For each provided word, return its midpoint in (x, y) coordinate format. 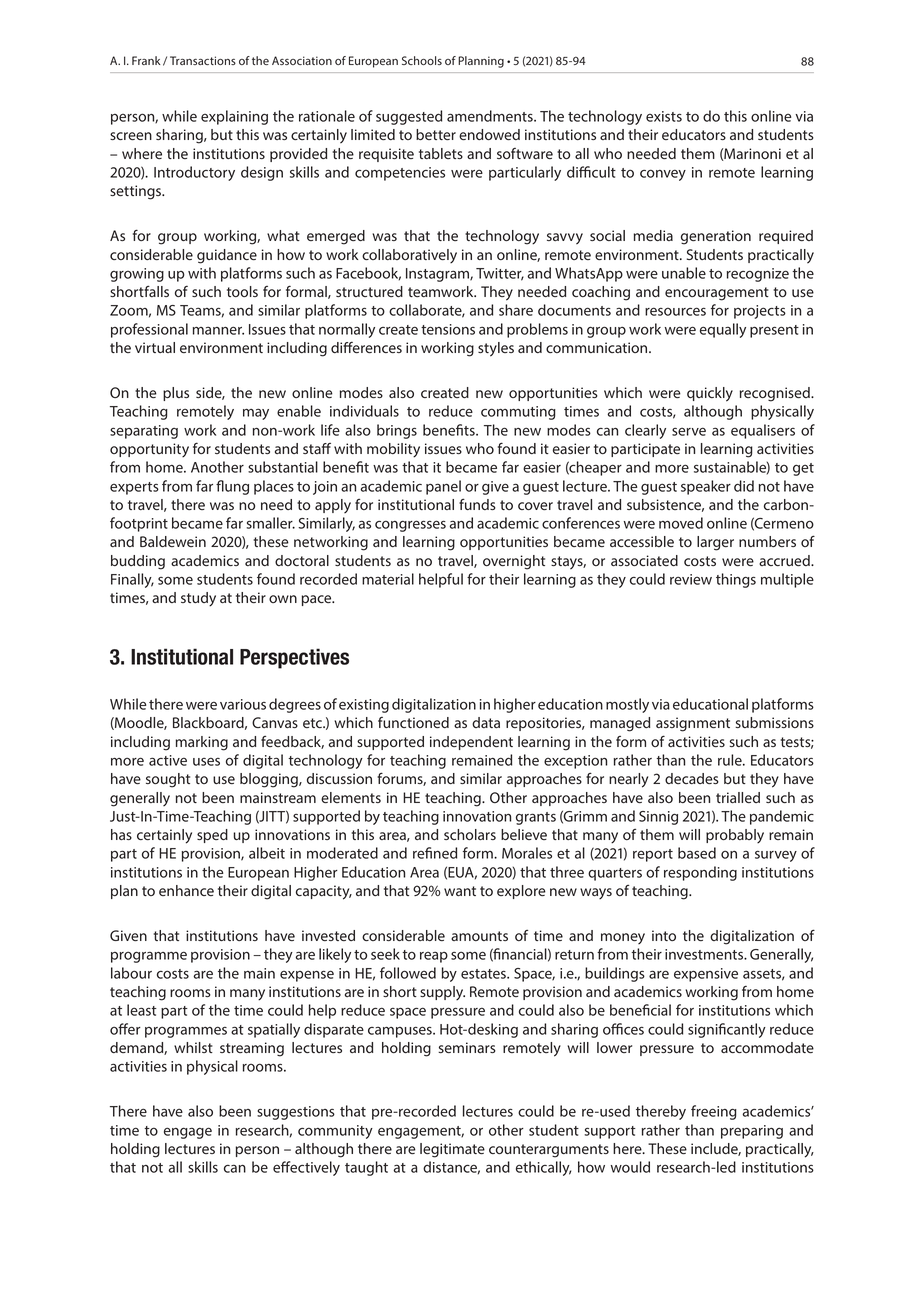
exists (664, 116)
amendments (491, 116)
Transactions (203, 60)
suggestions (296, 1113)
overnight (514, 562)
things (736, 580)
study (198, 599)
